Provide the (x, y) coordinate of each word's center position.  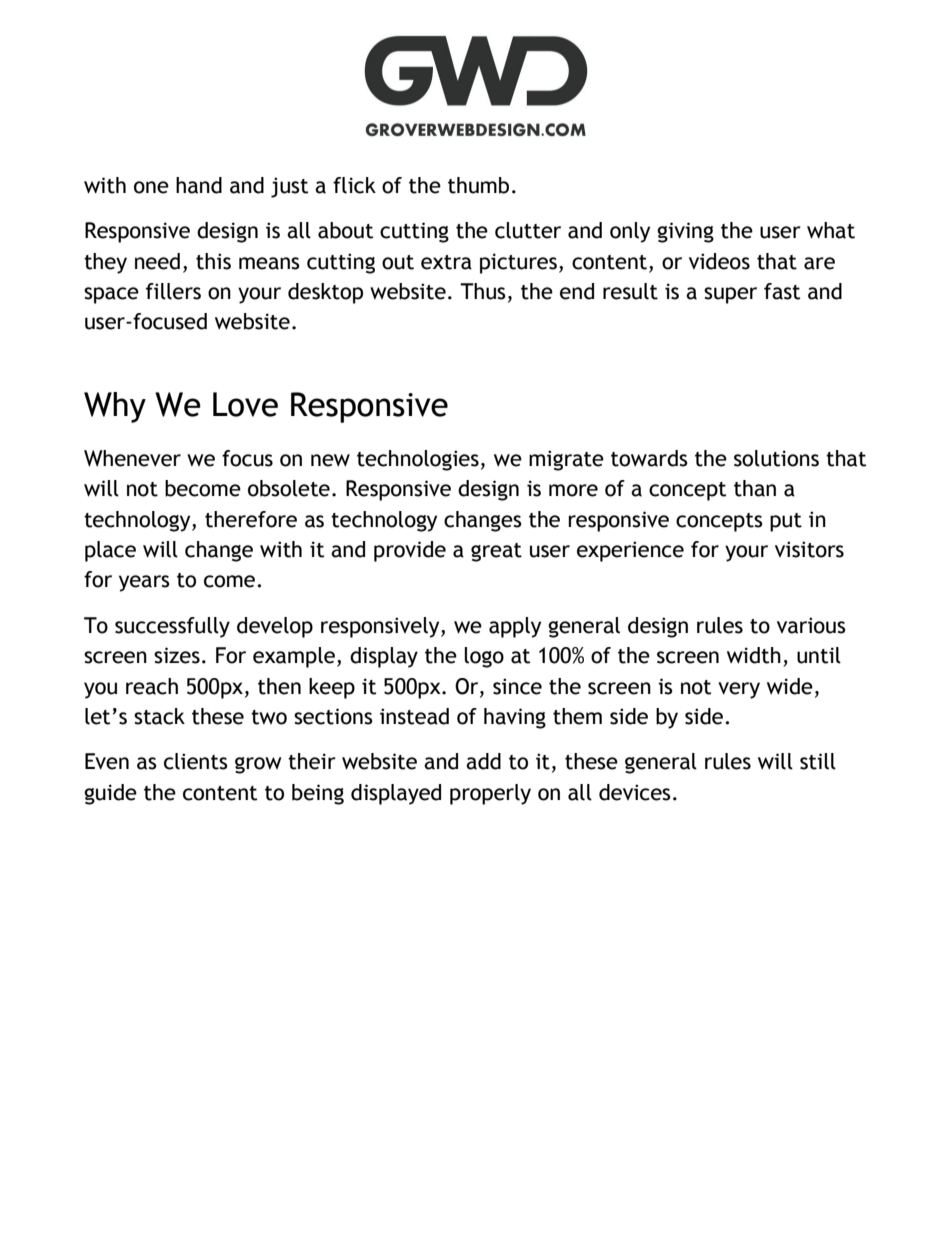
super (730, 295)
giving (685, 232)
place (110, 551)
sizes (177, 655)
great (496, 552)
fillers (173, 291)
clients (196, 761)
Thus (483, 291)
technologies (418, 460)
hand (199, 185)
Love (245, 404)
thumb (478, 185)
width (754, 655)
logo (484, 657)
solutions (776, 458)
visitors (809, 549)
